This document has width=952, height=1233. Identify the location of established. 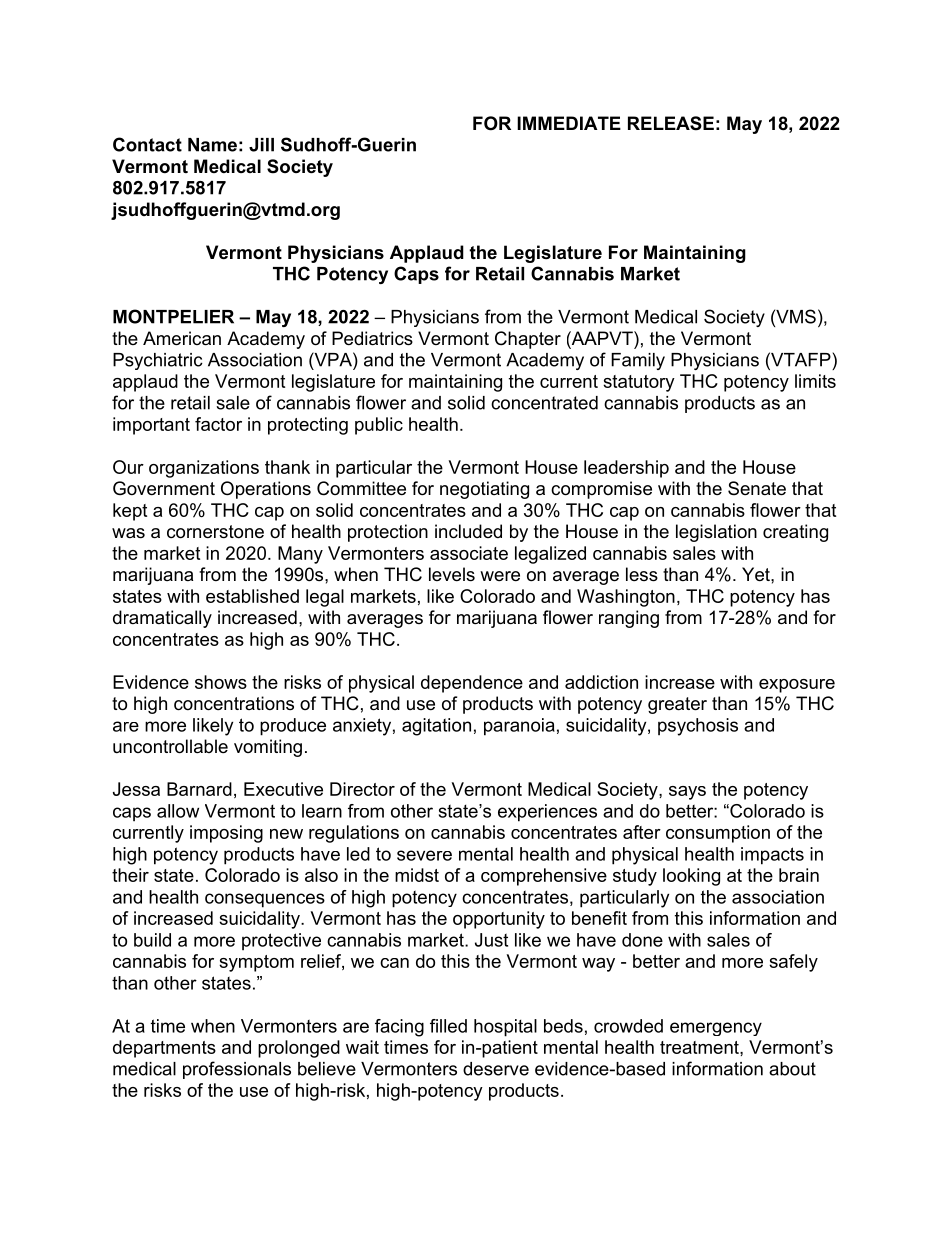
(252, 596).
